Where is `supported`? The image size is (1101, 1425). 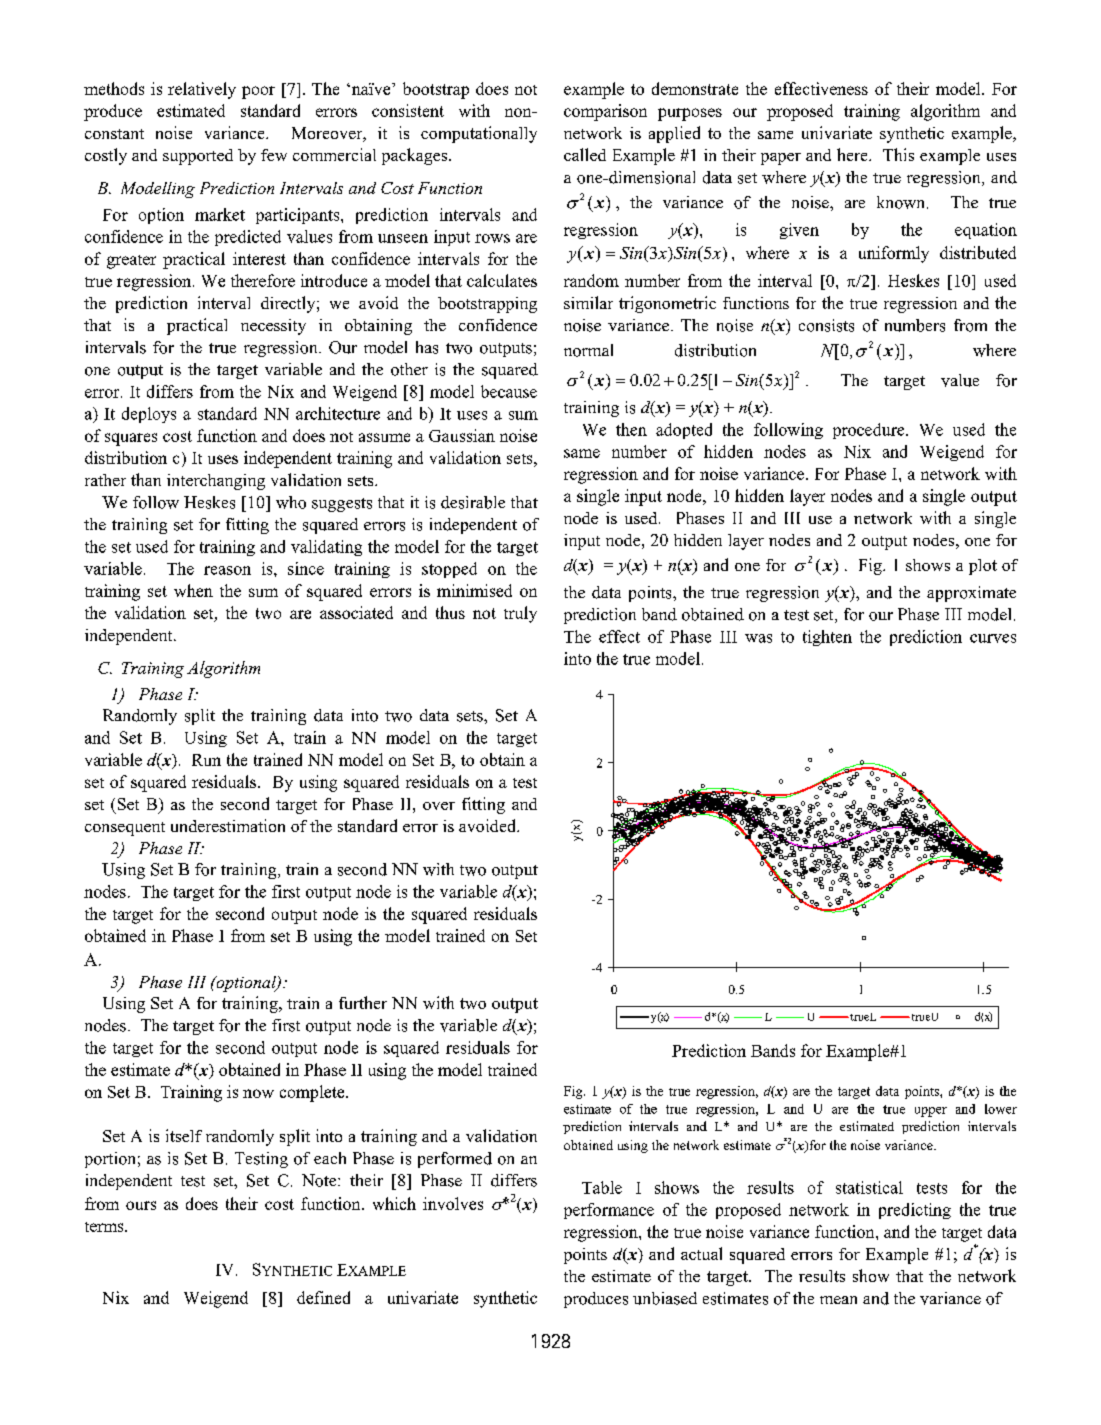
supported is located at coordinates (198, 157).
